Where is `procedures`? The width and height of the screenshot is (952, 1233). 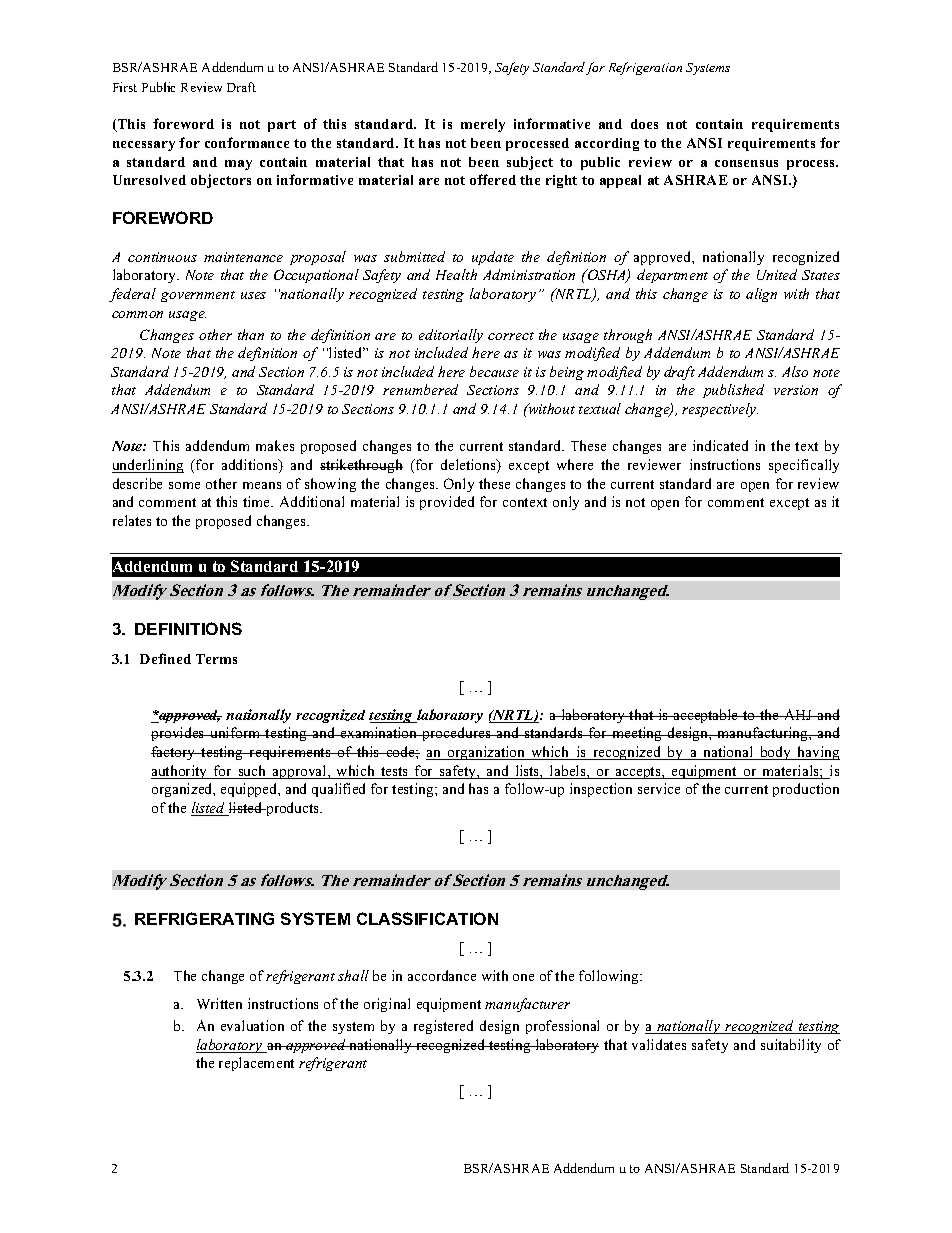
procedures is located at coordinates (456, 734).
